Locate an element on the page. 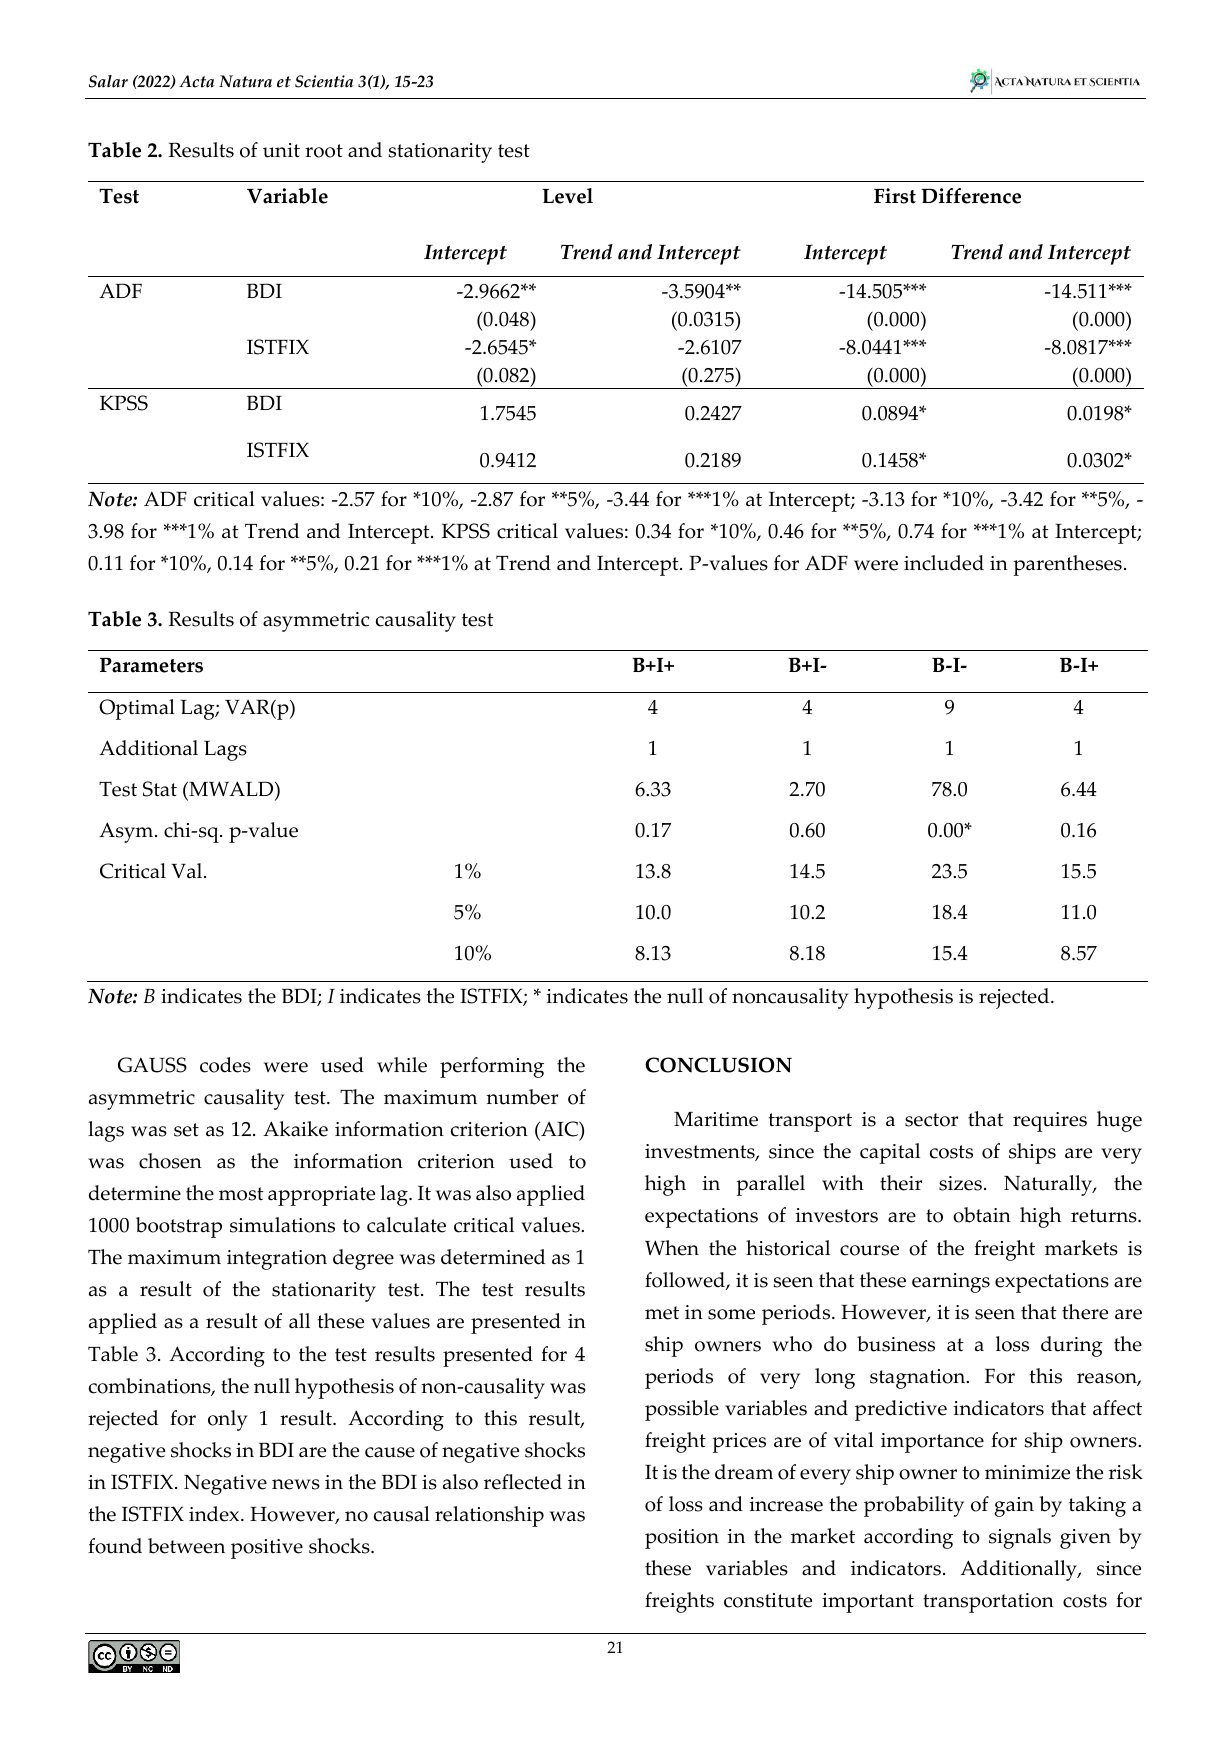 The height and width of the page is (1741, 1231). position is located at coordinates (682, 1539).
